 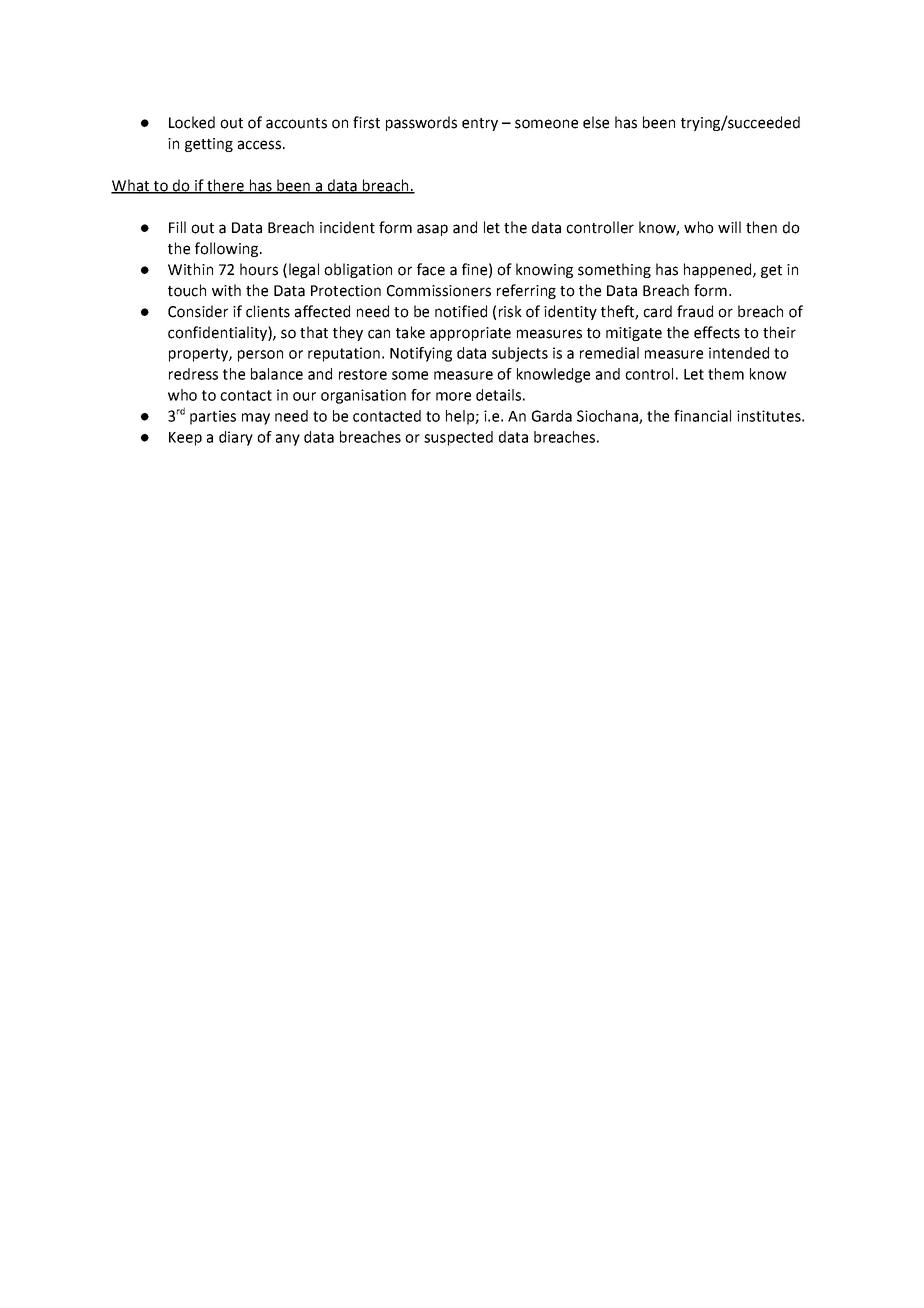 What do you see at coordinates (198, 311) in the screenshot?
I see `Consider` at bounding box center [198, 311].
